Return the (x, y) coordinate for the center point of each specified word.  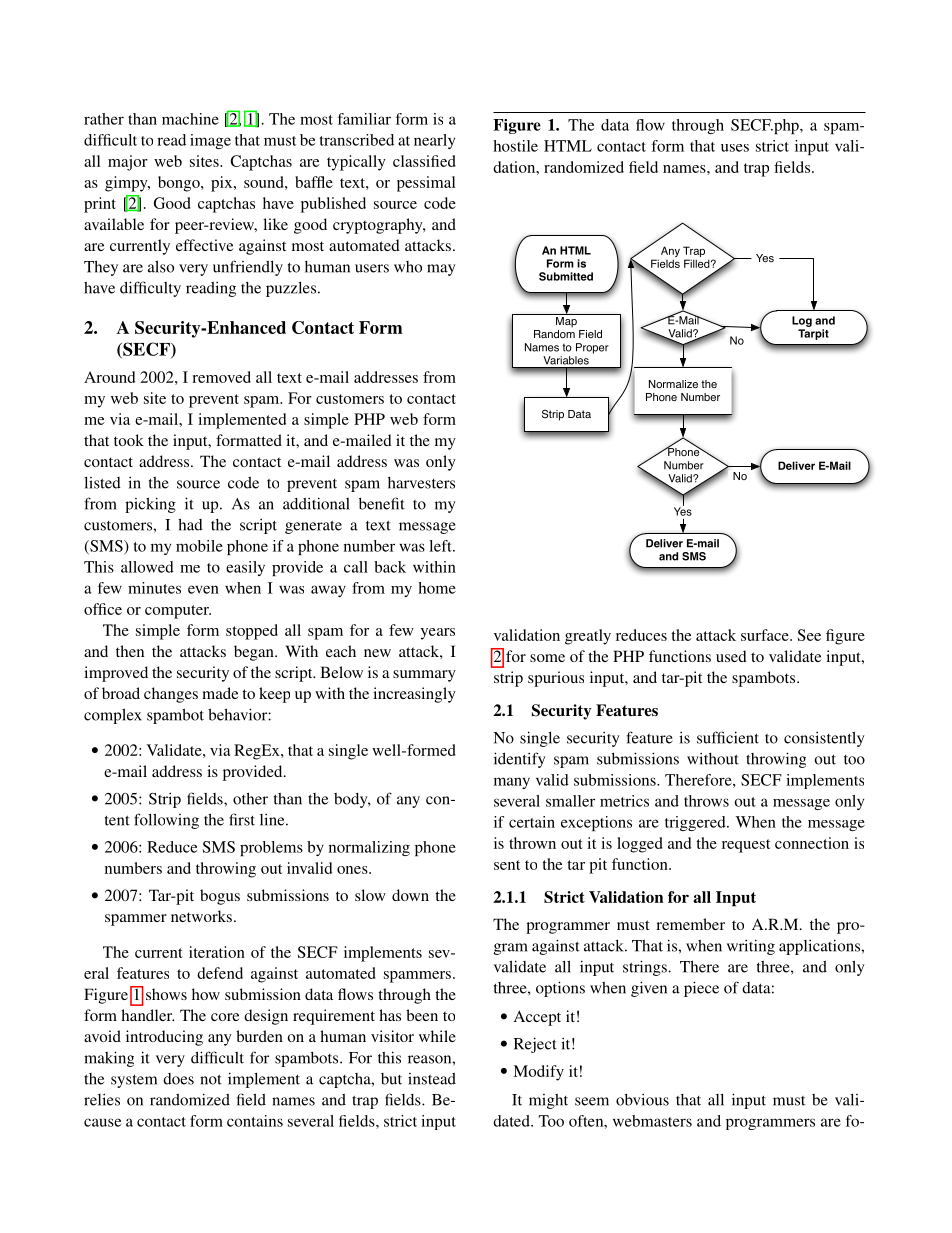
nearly (434, 141)
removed (221, 377)
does (178, 1079)
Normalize (673, 384)
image (210, 141)
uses (735, 148)
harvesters (421, 483)
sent (507, 865)
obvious (642, 1100)
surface (766, 635)
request (746, 846)
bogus (220, 897)
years (437, 634)
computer (178, 612)
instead (432, 1079)
